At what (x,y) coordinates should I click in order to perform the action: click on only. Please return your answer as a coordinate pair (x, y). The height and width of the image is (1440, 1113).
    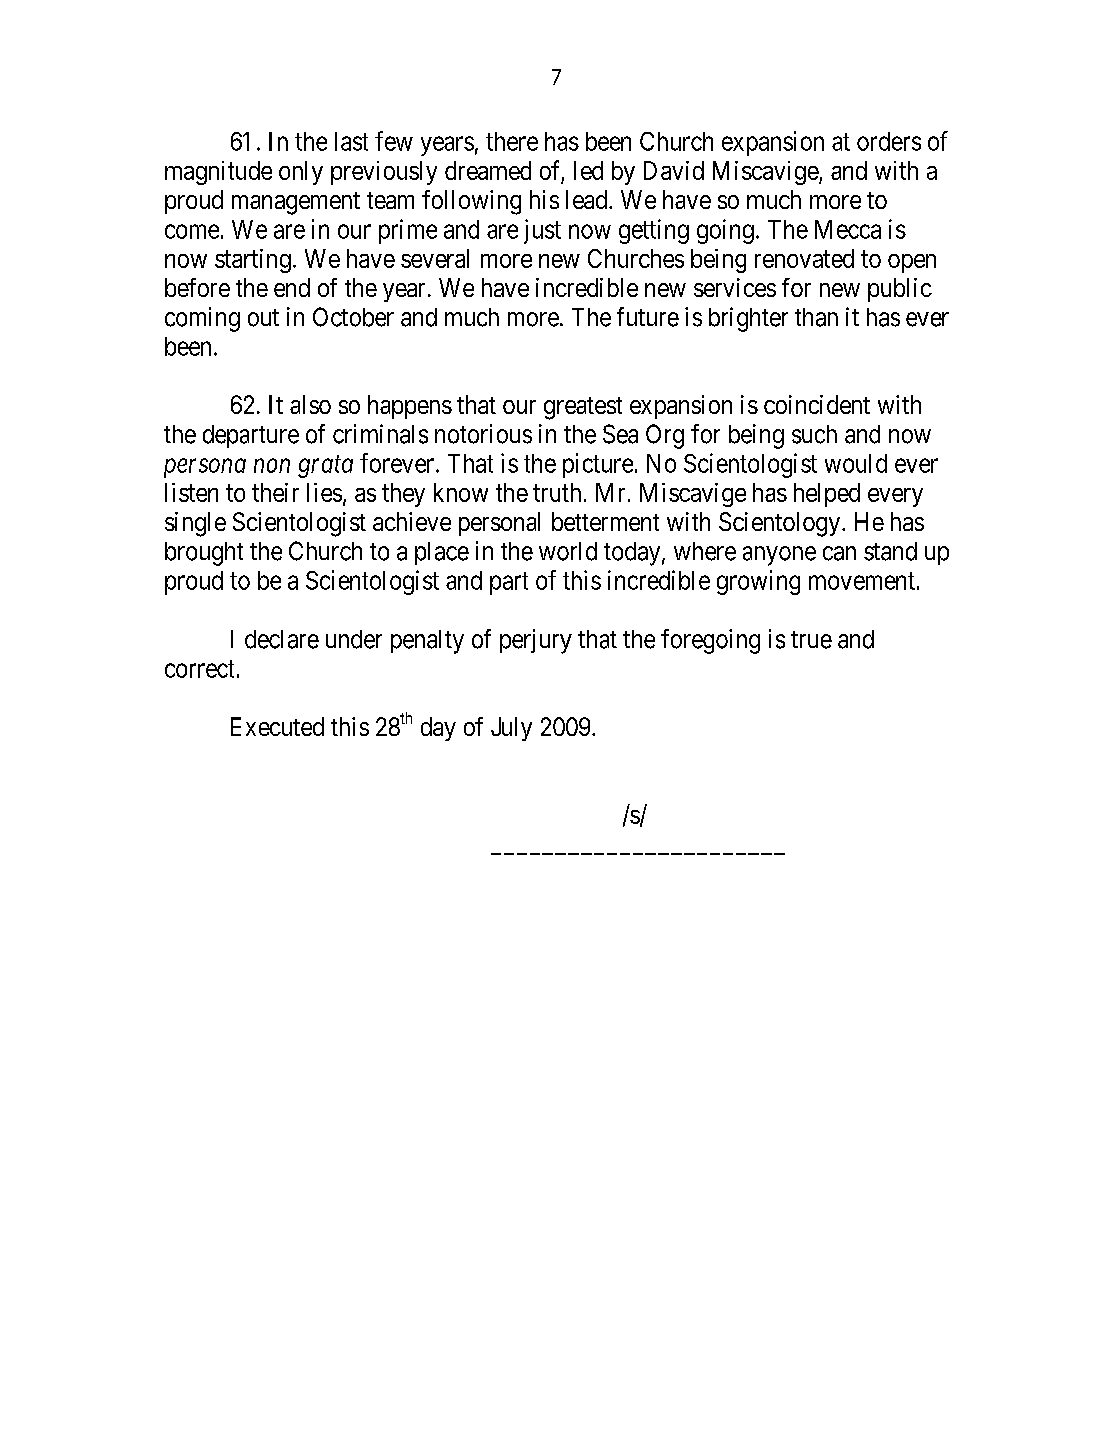
    Looking at the image, I should click on (301, 173).
